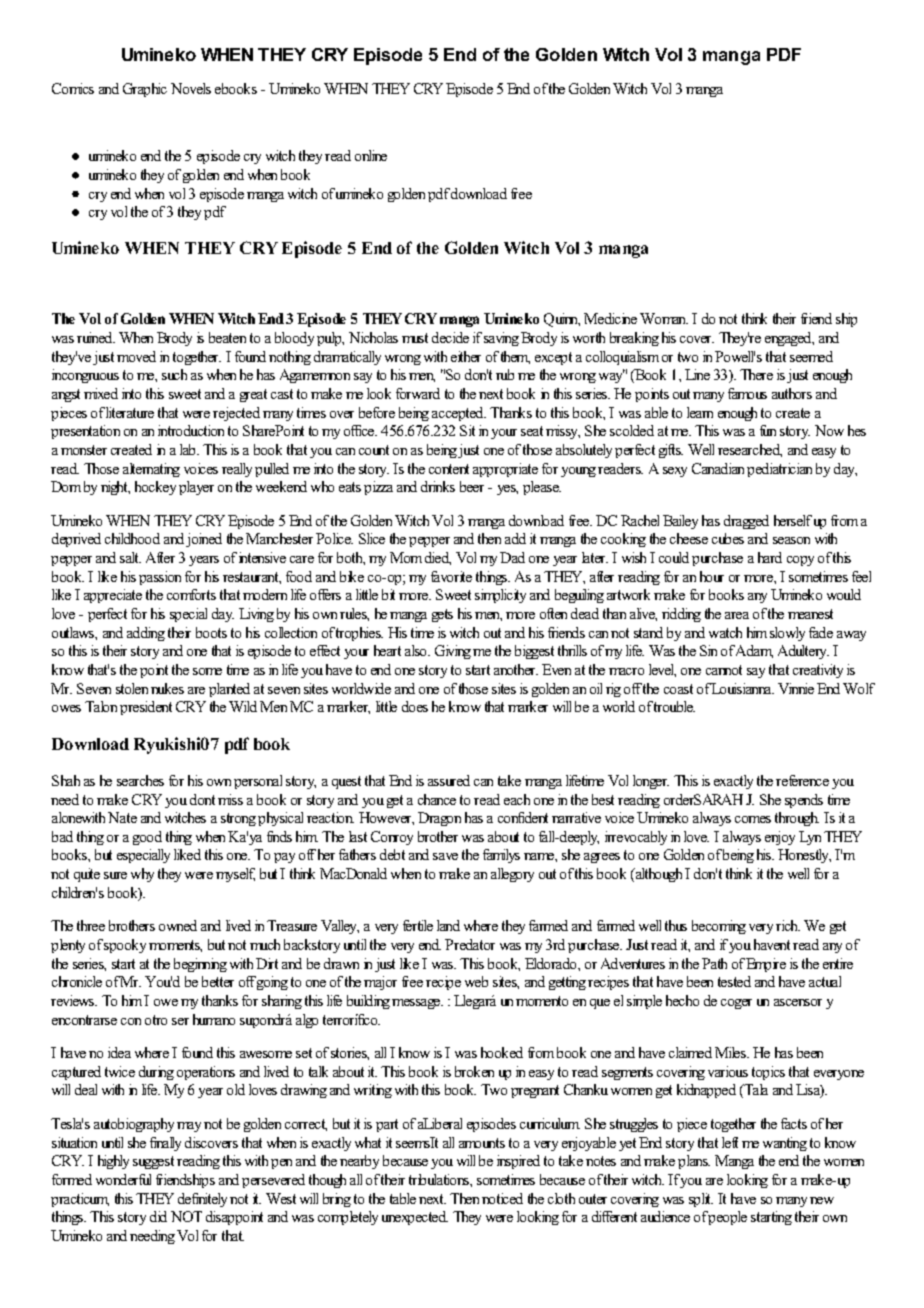  What do you see at coordinates (517, 799) in the screenshot?
I see `each` at bounding box center [517, 799].
